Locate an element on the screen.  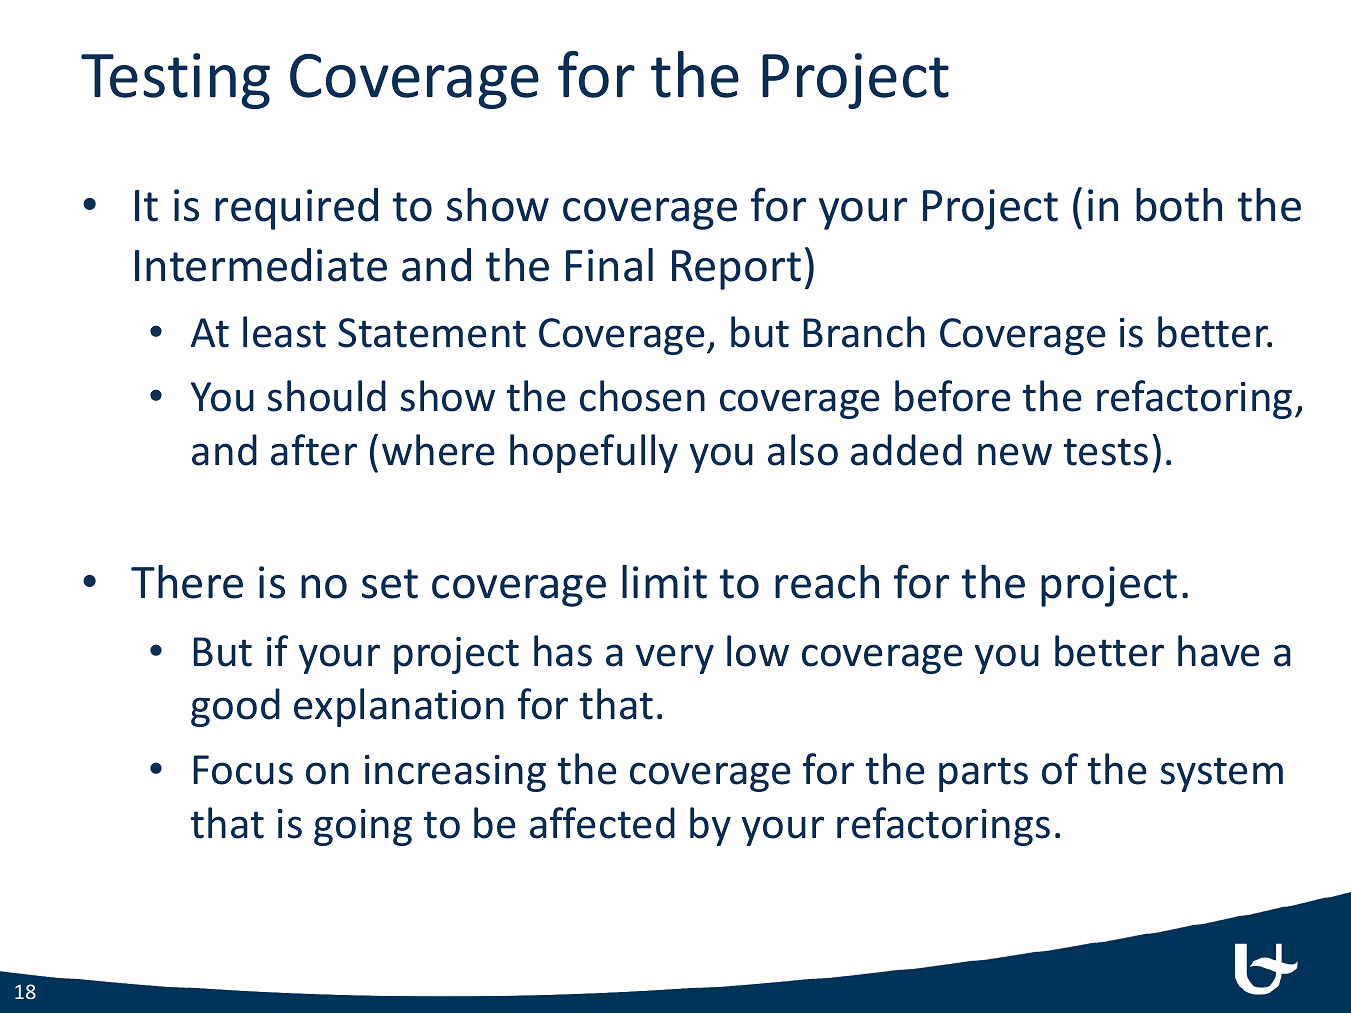
going is located at coordinates (363, 827).
